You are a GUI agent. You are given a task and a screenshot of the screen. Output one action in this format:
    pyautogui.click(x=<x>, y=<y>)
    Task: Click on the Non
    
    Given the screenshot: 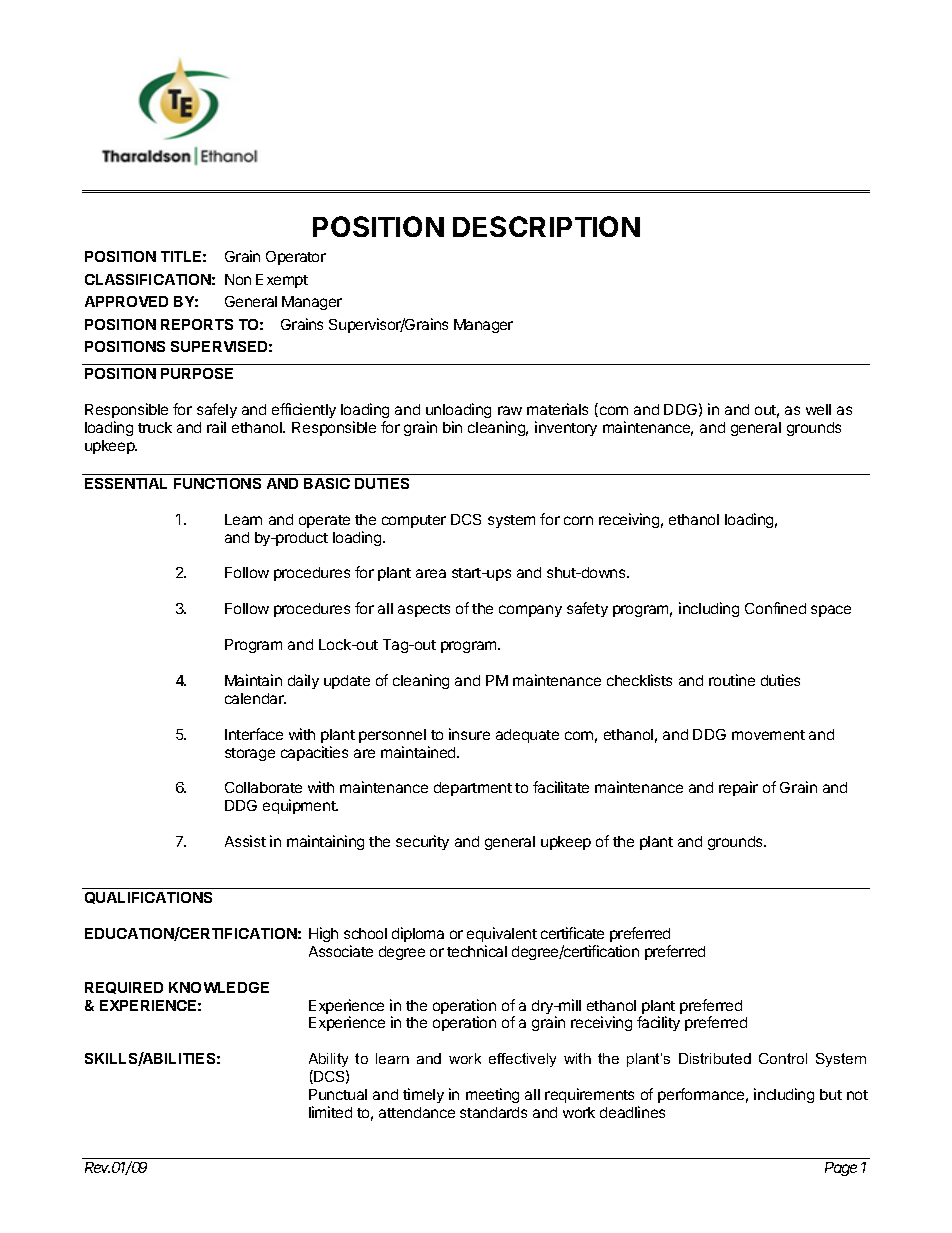 What is the action you would take?
    pyautogui.click(x=238, y=279)
